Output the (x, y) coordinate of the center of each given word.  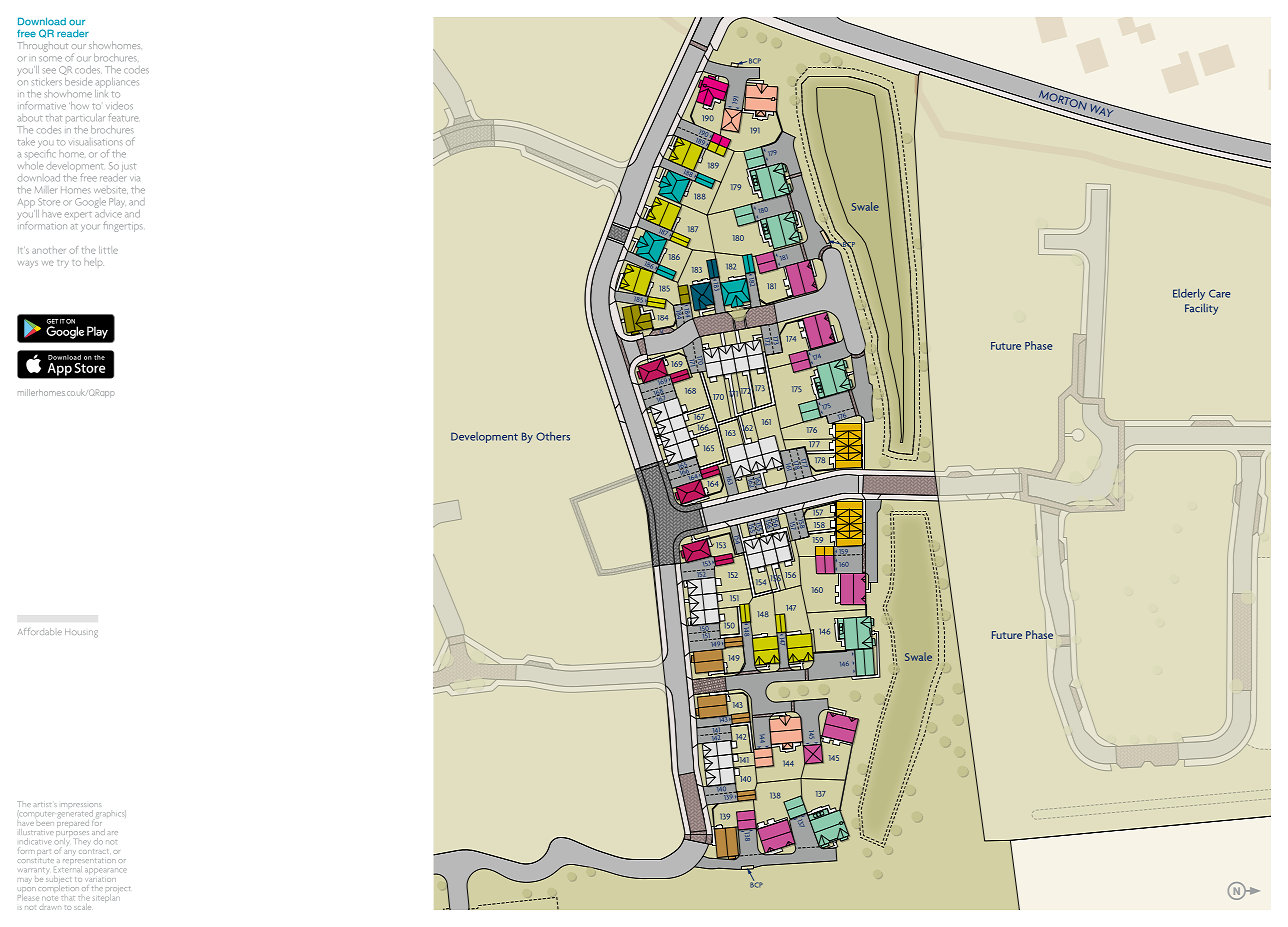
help (93, 262)
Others (553, 436)
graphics (111, 814)
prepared (73, 822)
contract (93, 851)
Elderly (1189, 294)
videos (119, 106)
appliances (117, 83)
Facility (1201, 309)
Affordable (40, 631)
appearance (106, 871)
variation (100, 879)
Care (1219, 293)
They (83, 842)
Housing (81, 633)
